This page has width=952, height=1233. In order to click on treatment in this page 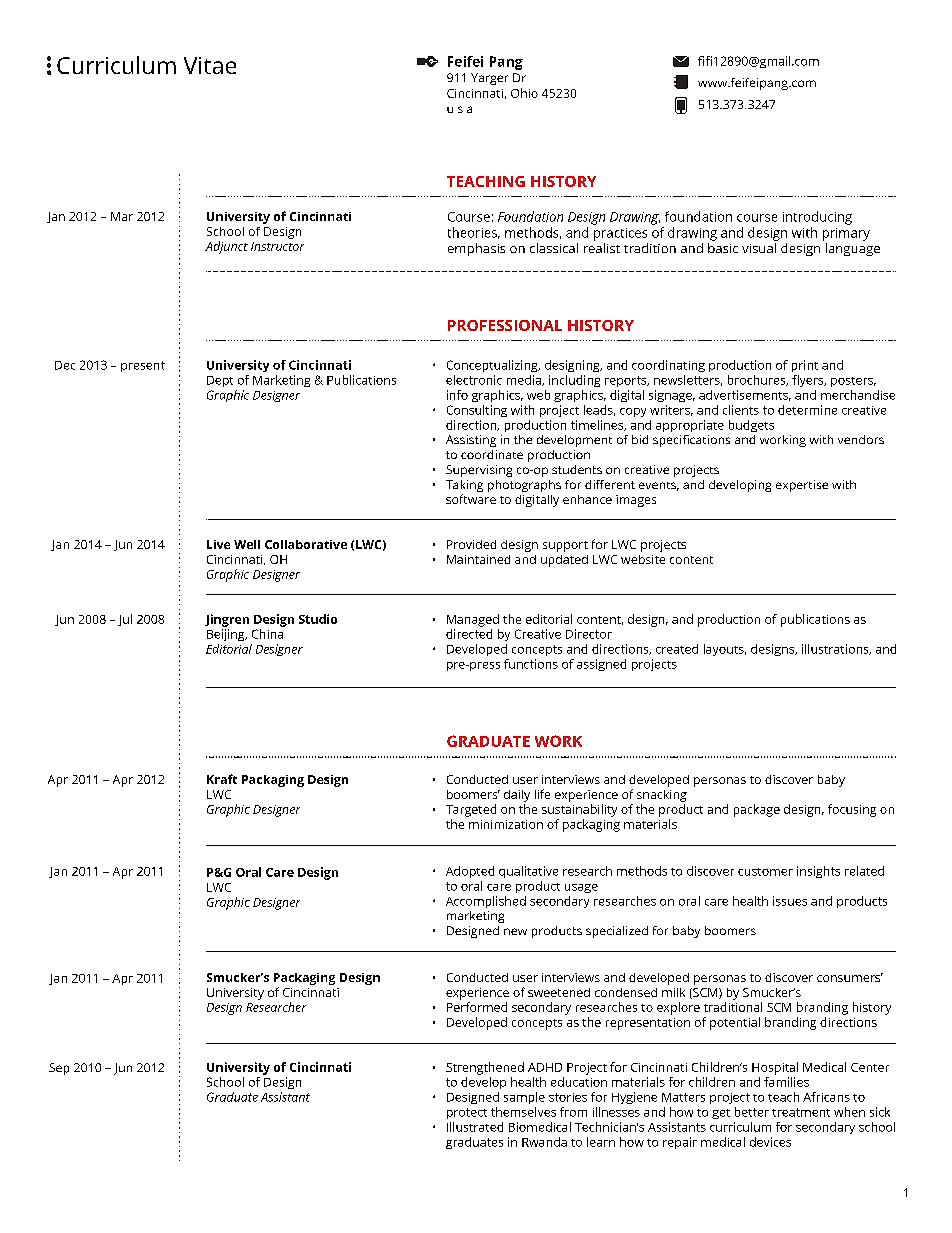, I will do `click(801, 1112)`.
